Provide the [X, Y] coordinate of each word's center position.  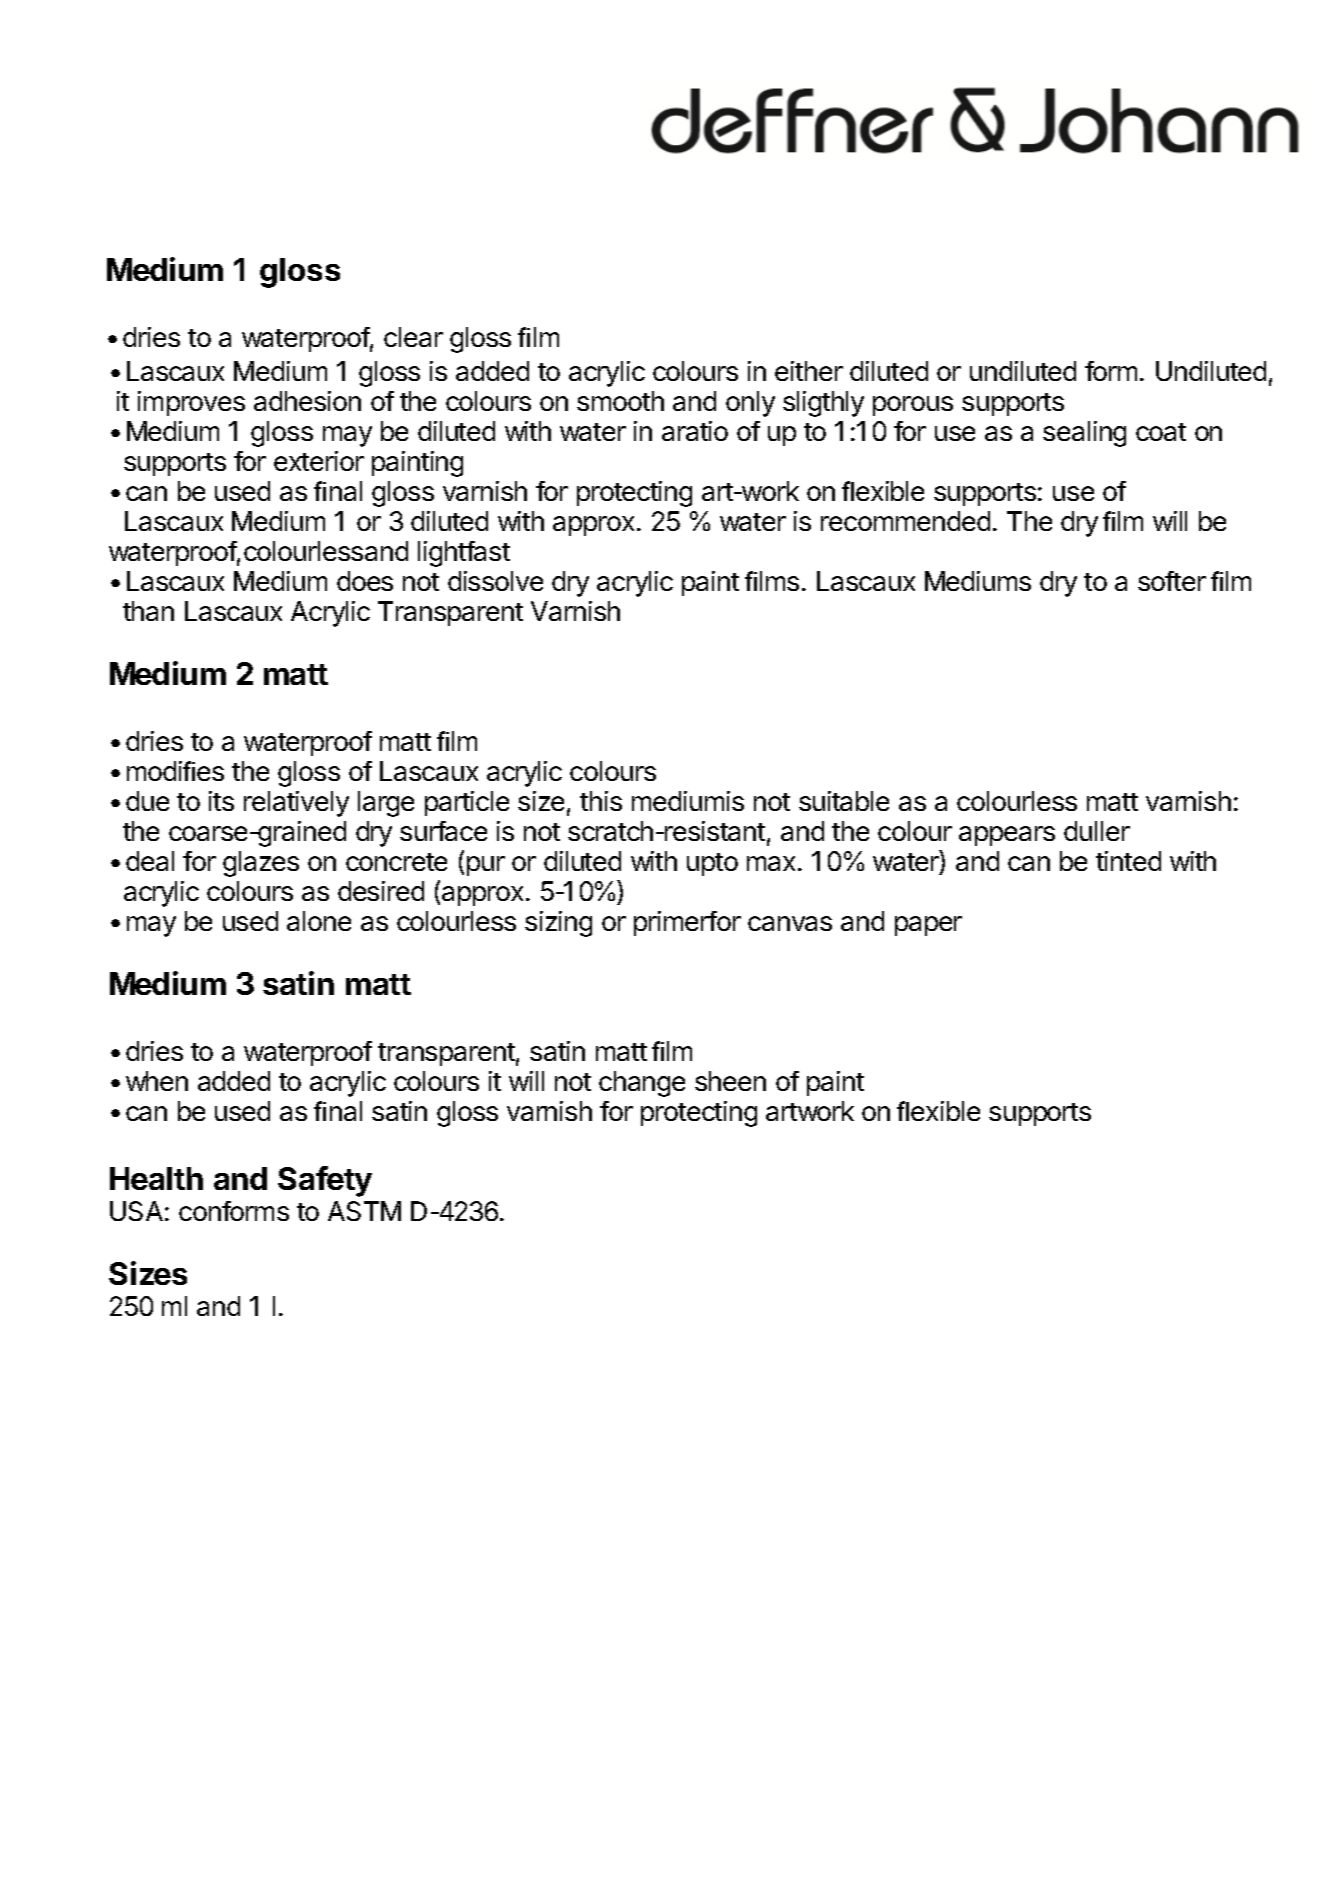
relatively [296, 804]
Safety [325, 1181]
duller [1097, 831]
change [642, 1084]
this [601, 801]
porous [913, 406]
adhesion [307, 401]
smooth [620, 401]
